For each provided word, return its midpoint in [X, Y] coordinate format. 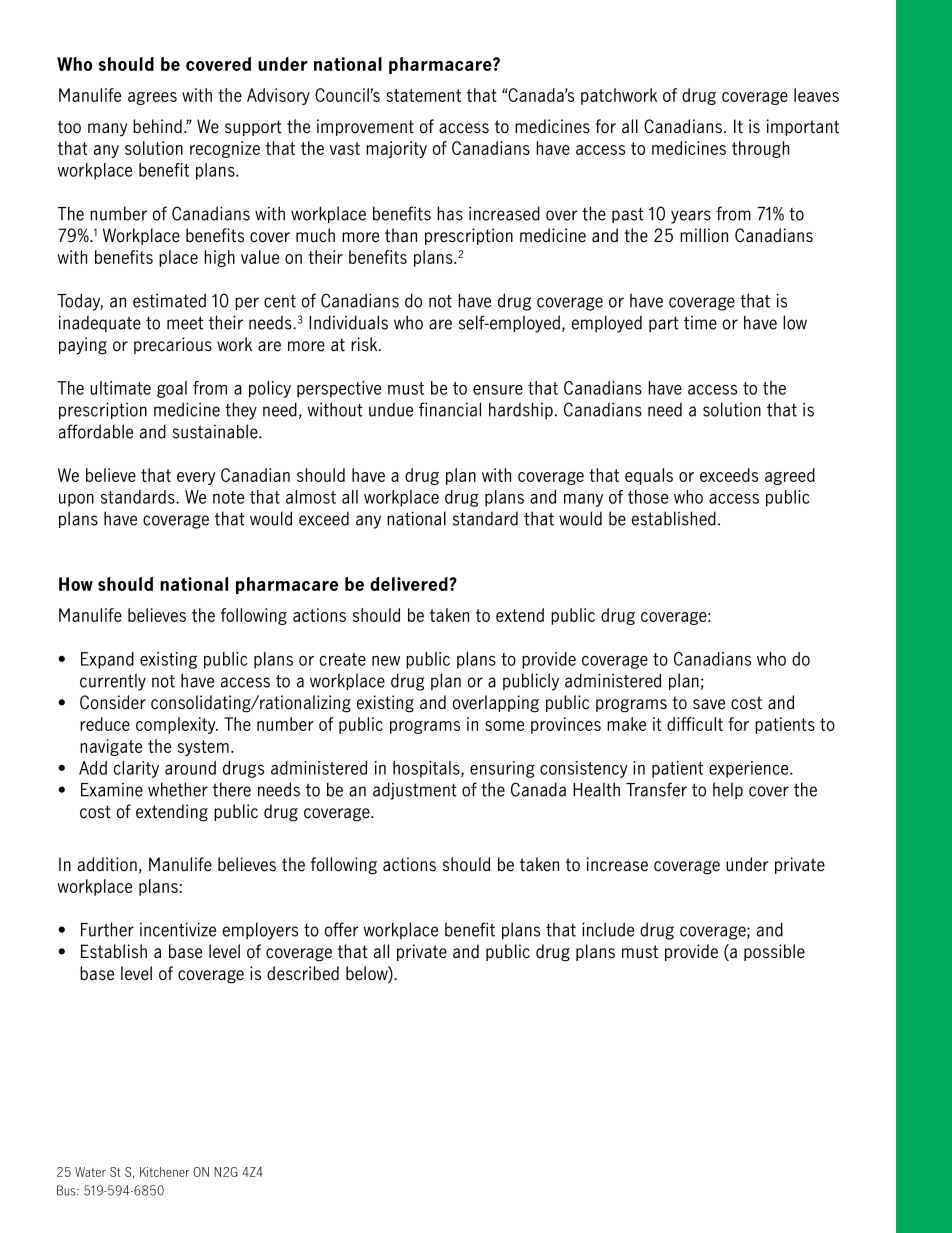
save [709, 704]
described [303, 973]
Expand [107, 660]
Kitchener [164, 1172]
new [386, 661]
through [760, 149]
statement [423, 95]
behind [157, 126]
